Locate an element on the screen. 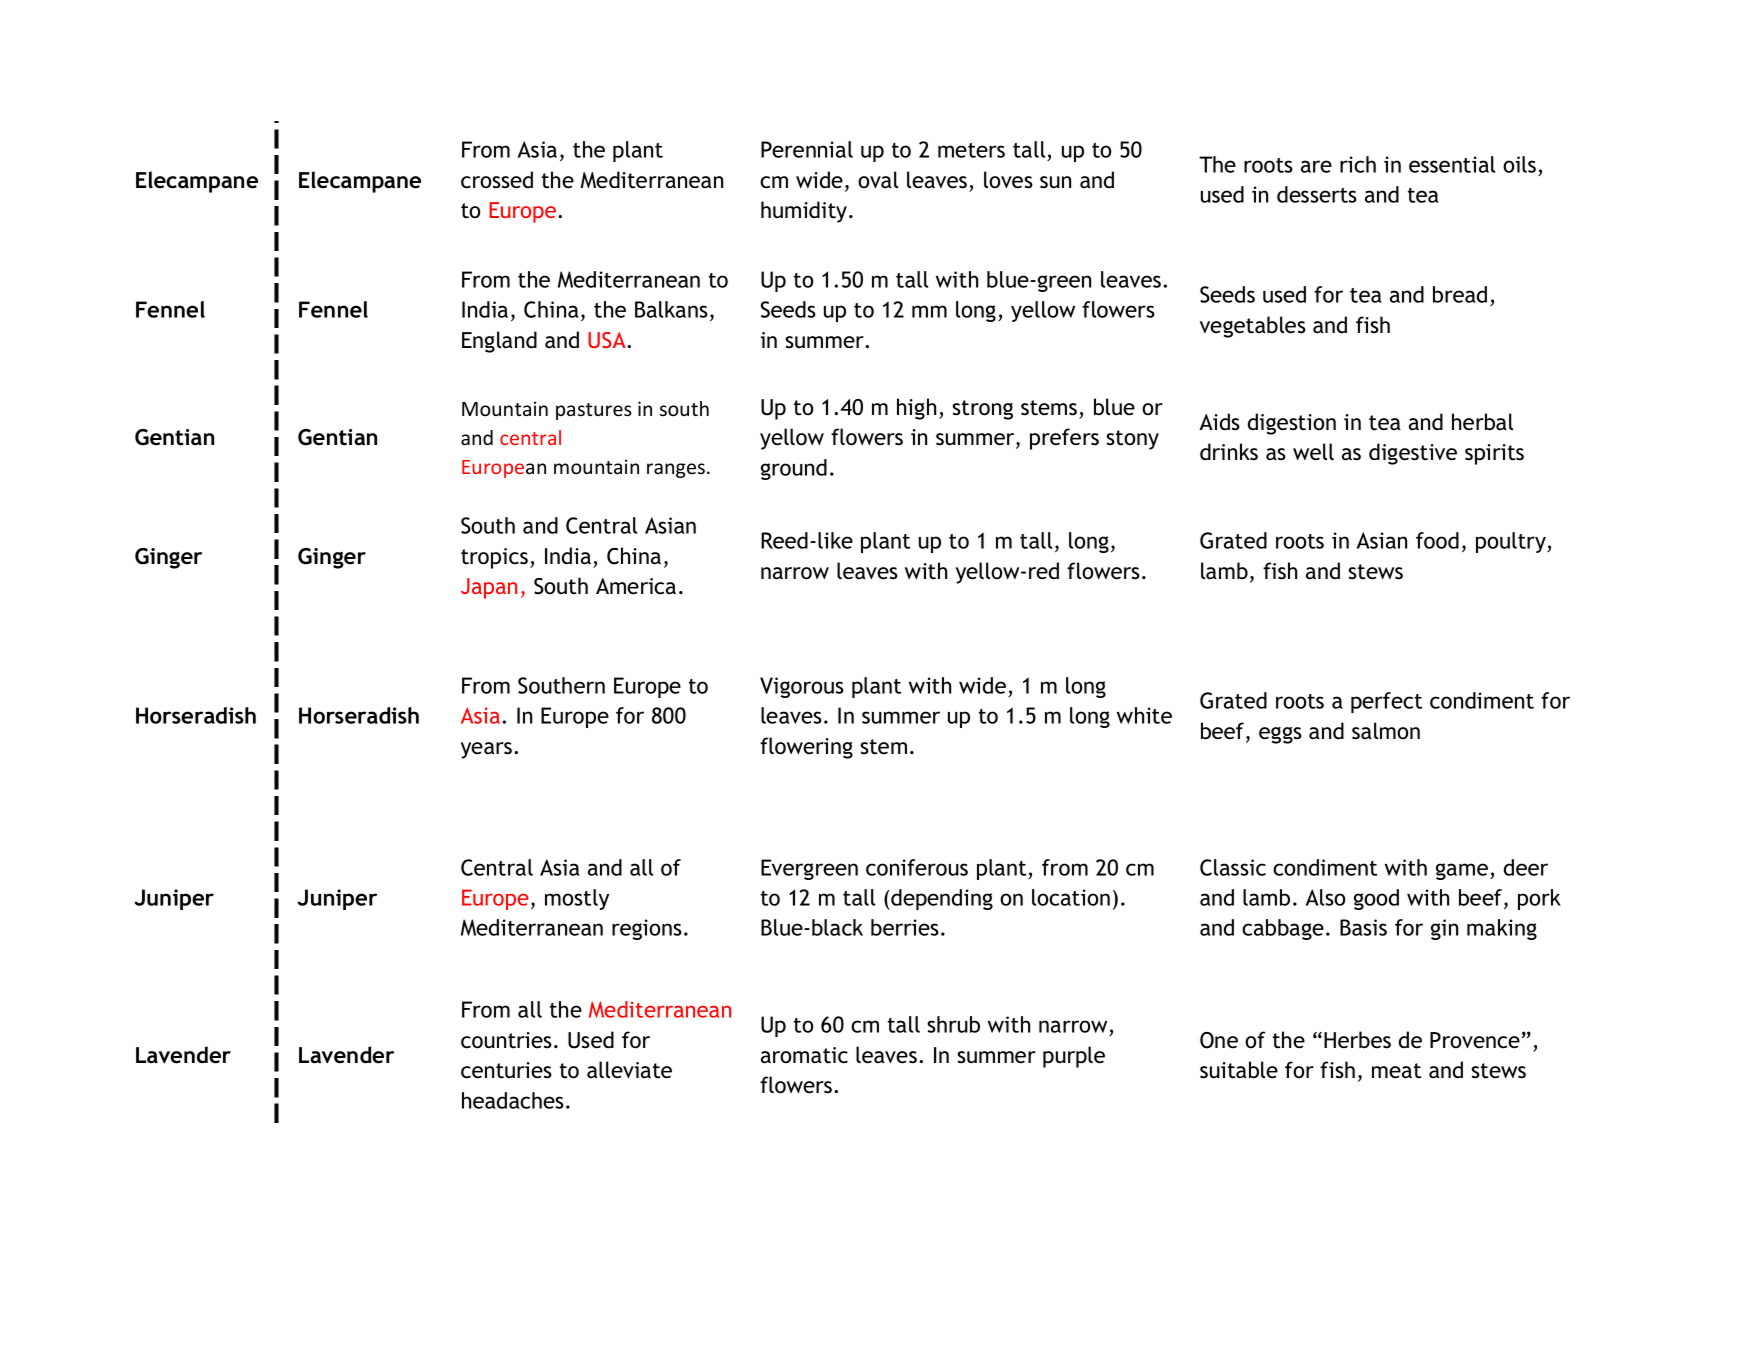 The image size is (1763, 1362). alleviate is located at coordinates (629, 1070).
